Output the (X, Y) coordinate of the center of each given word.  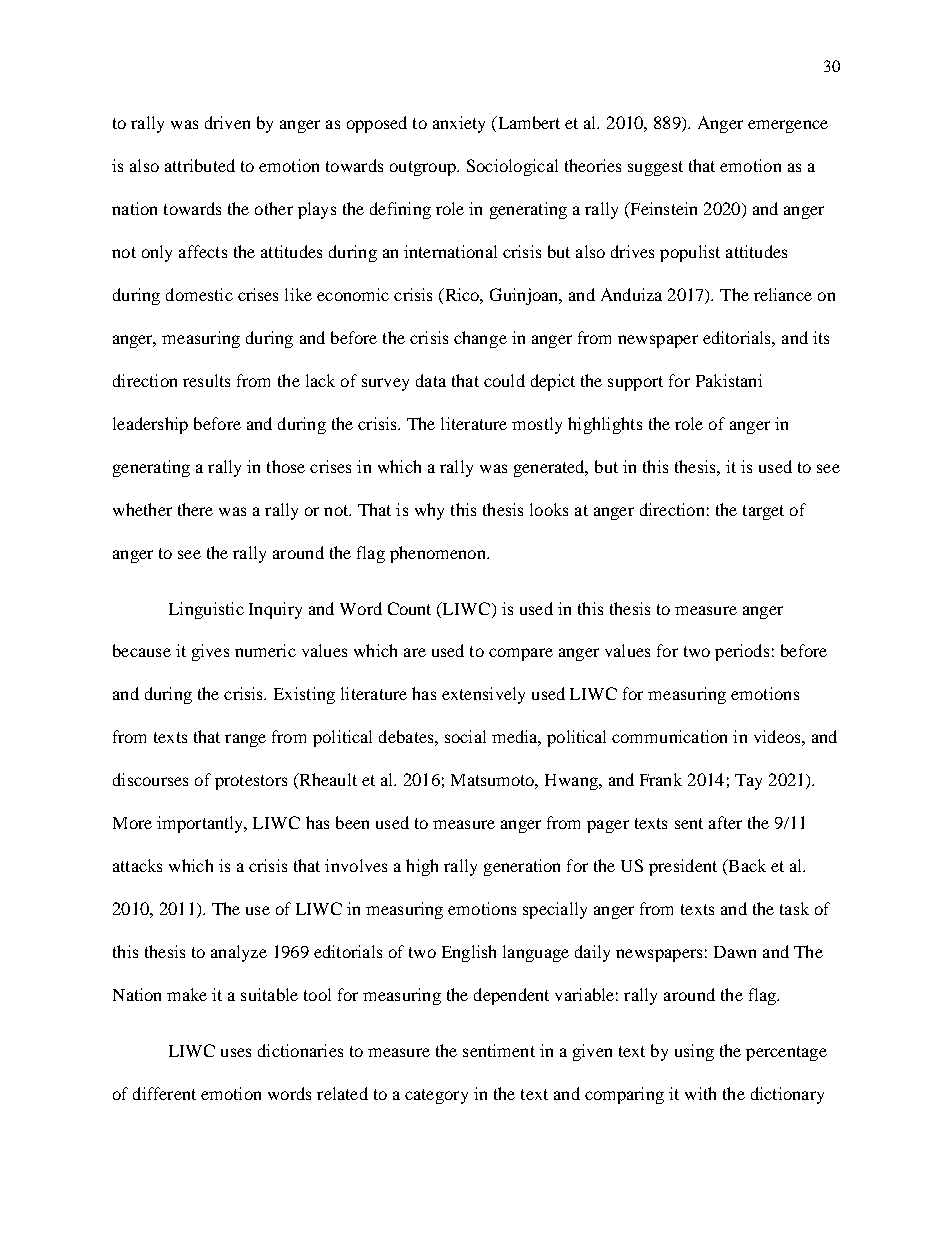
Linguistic (206, 610)
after (725, 822)
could (504, 380)
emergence (788, 126)
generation (522, 867)
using (694, 1052)
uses (236, 1052)
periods (742, 652)
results (206, 380)
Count (409, 608)
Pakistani (729, 380)
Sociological (512, 167)
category (436, 1096)
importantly (201, 824)
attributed (200, 165)
